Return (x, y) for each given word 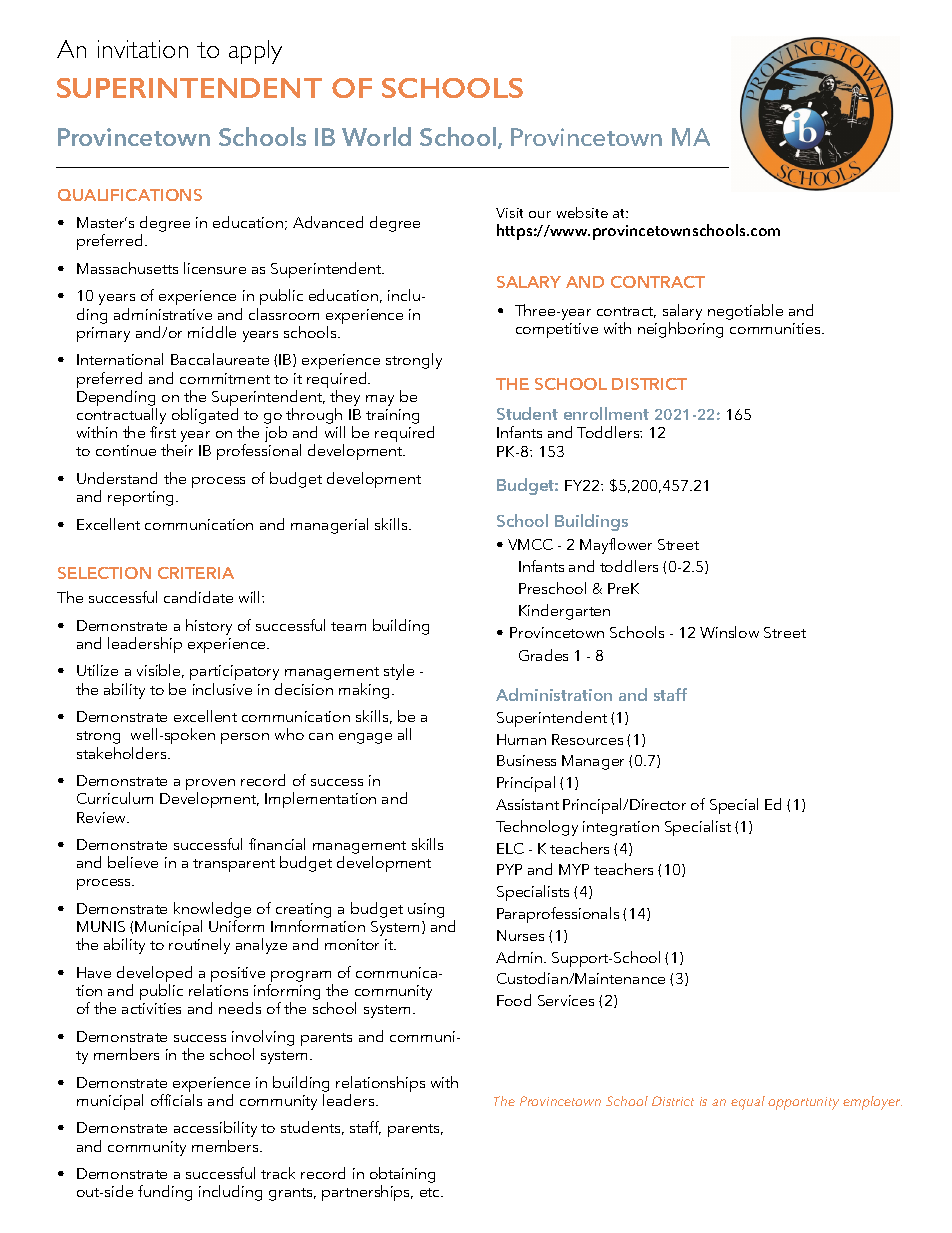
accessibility (215, 1129)
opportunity (803, 1103)
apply (255, 52)
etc (431, 1192)
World (376, 136)
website (582, 212)
